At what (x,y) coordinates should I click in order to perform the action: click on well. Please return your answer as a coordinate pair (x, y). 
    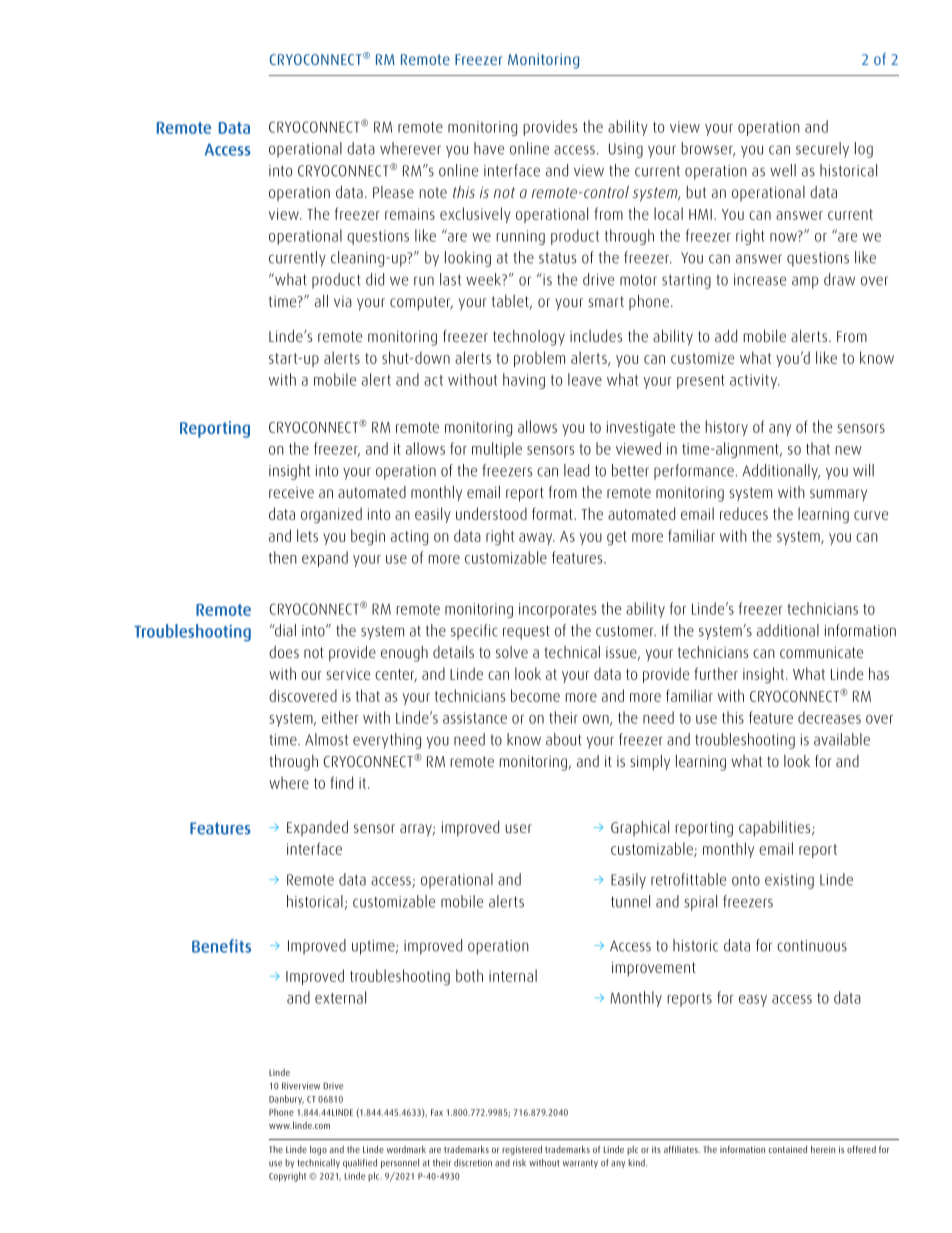
    Looking at the image, I should click on (783, 170).
